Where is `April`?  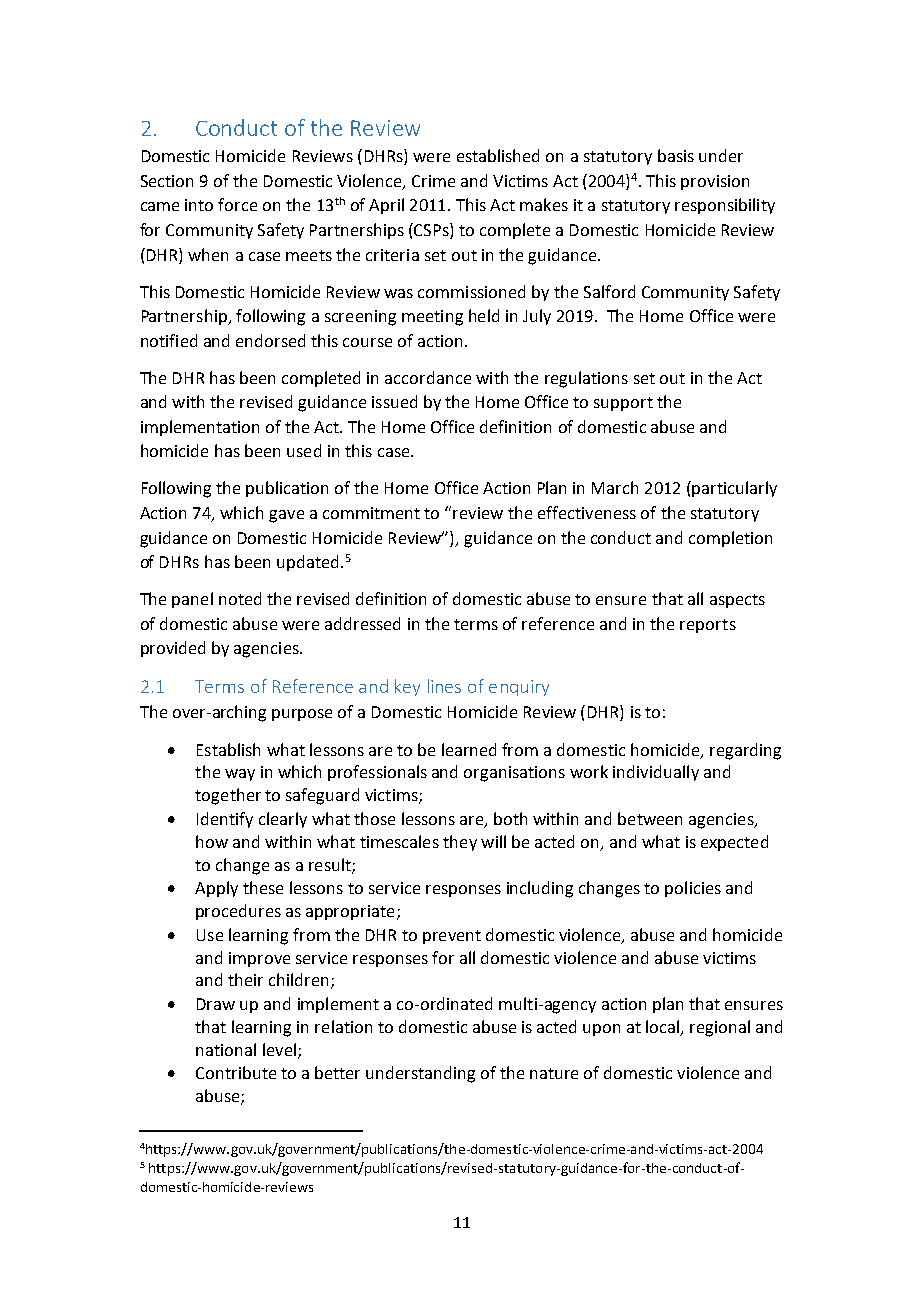 April is located at coordinates (386, 206).
